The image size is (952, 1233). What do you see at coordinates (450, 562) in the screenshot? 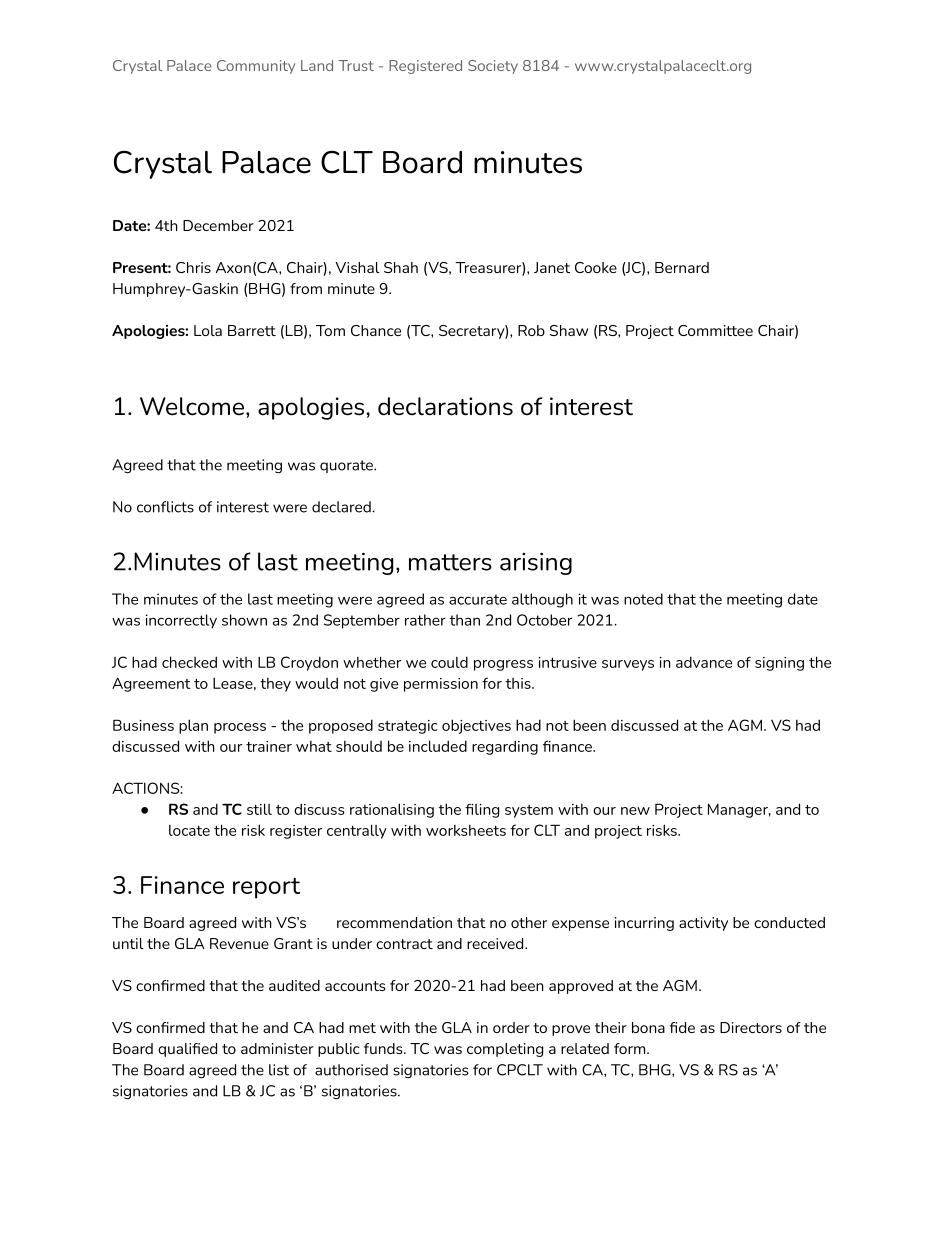
I see `matters` at bounding box center [450, 562].
